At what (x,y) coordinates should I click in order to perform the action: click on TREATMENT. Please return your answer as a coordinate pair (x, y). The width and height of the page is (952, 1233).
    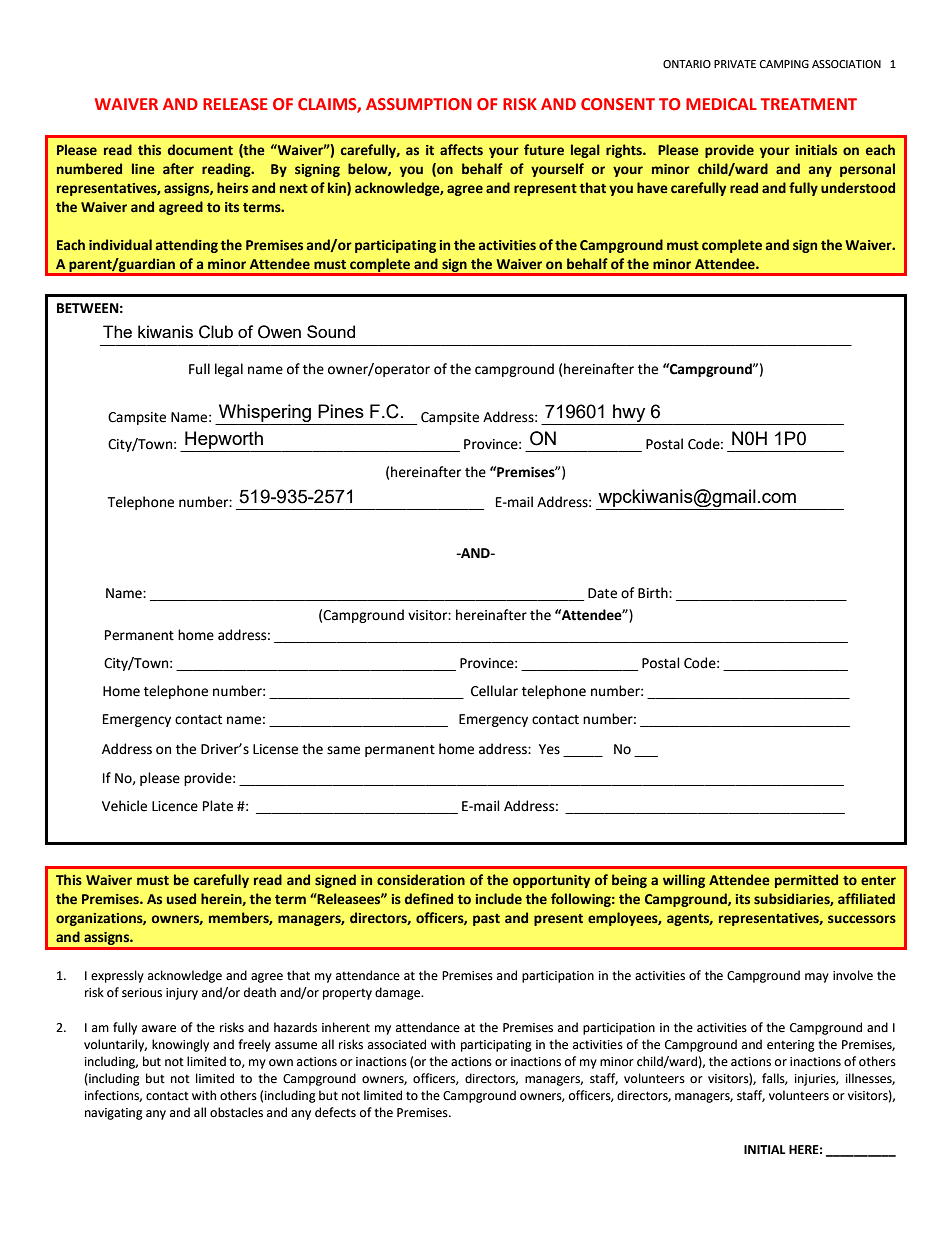
    Looking at the image, I should click on (808, 104).
